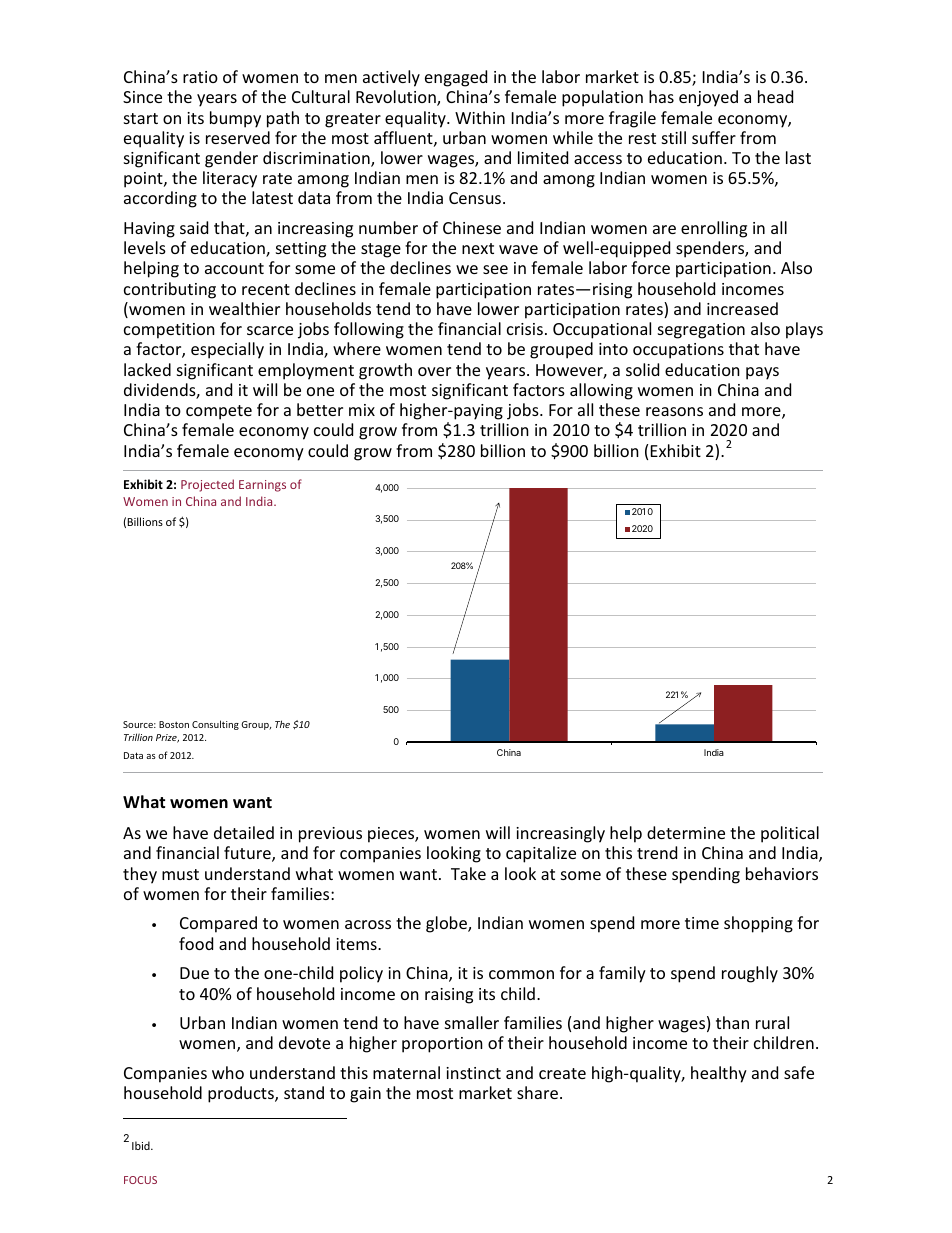 This screenshot has width=952, height=1233. Describe the element at coordinates (235, 119) in the screenshot. I see `bumpy` at that location.
